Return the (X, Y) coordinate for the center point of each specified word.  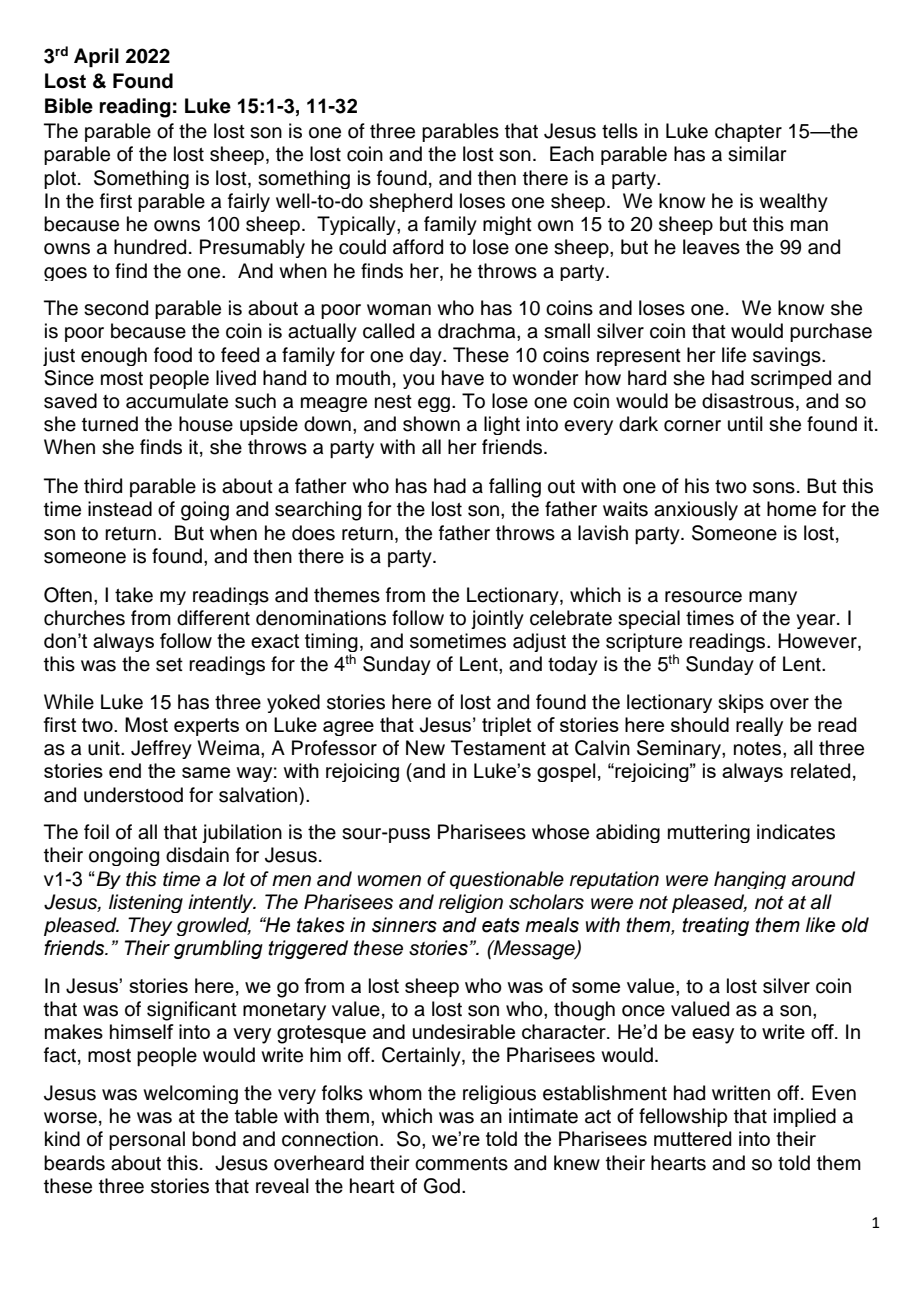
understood (133, 795)
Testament (498, 748)
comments (461, 1164)
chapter (748, 132)
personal (147, 1140)
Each (572, 154)
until (745, 424)
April (96, 58)
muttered (693, 1138)
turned (110, 424)
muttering (709, 833)
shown (431, 424)
